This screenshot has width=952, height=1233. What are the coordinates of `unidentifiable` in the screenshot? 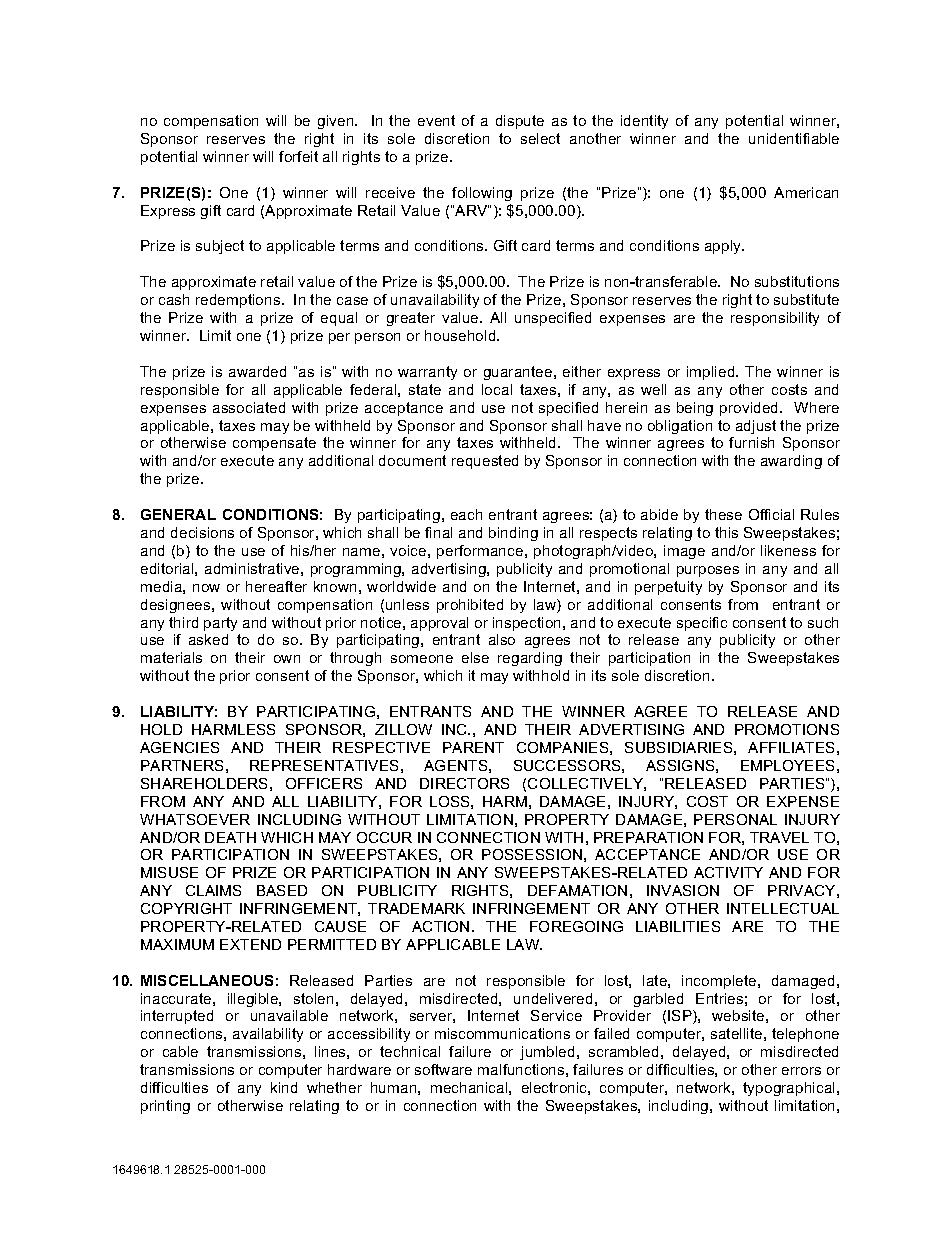 It's located at (794, 138).
